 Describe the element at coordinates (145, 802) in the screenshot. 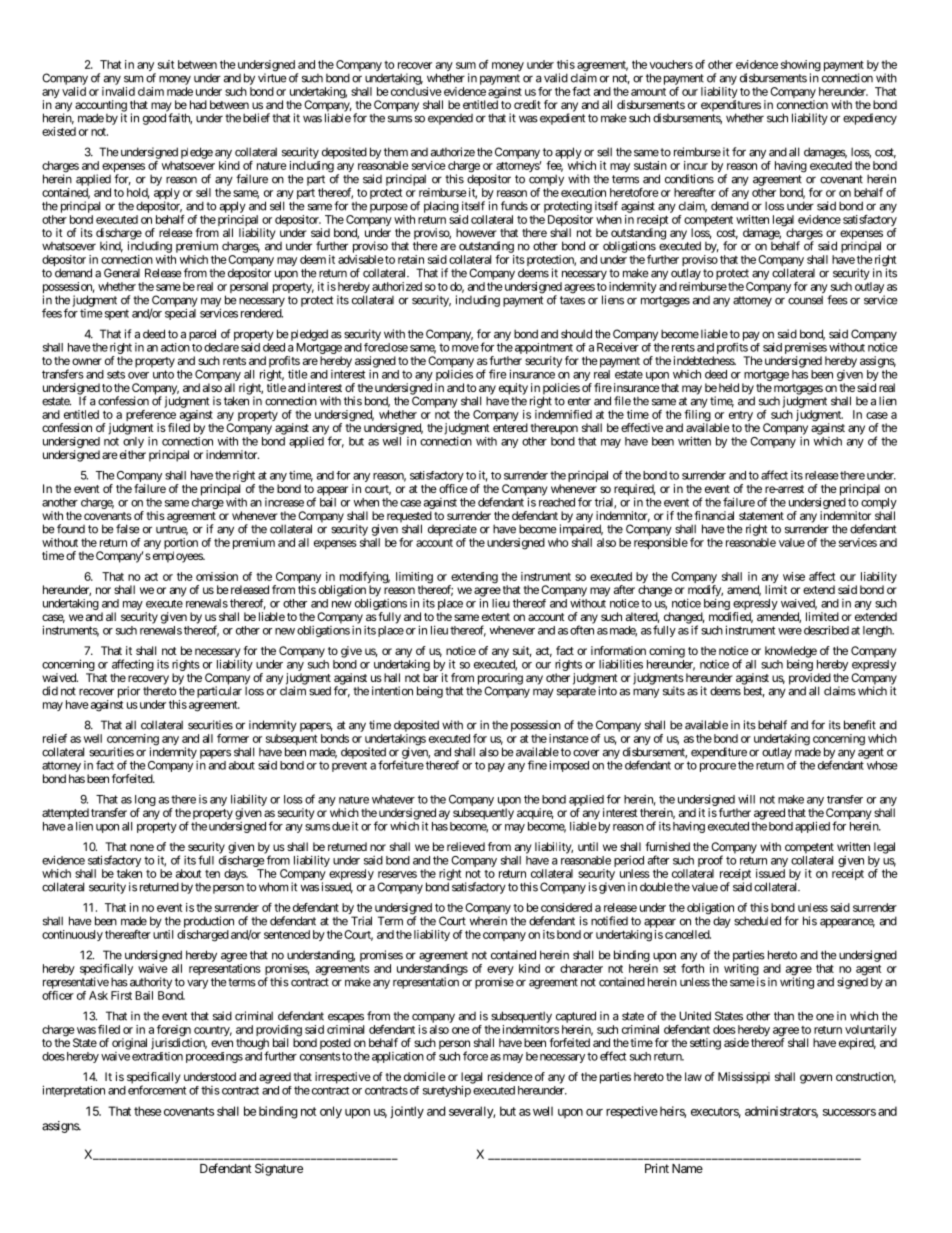

I see `long` at that location.
